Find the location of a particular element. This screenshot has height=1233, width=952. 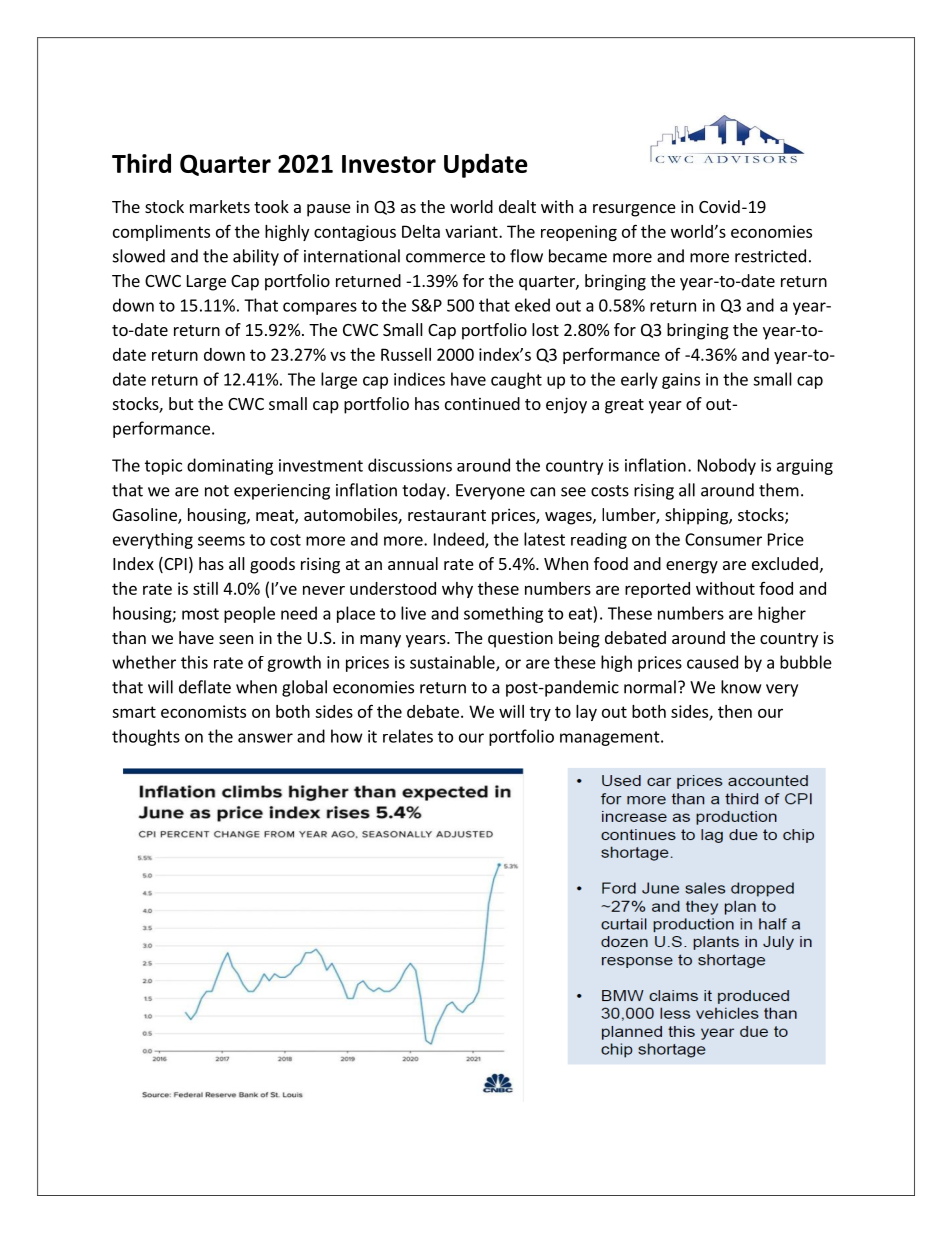

markets is located at coordinates (220, 206).
